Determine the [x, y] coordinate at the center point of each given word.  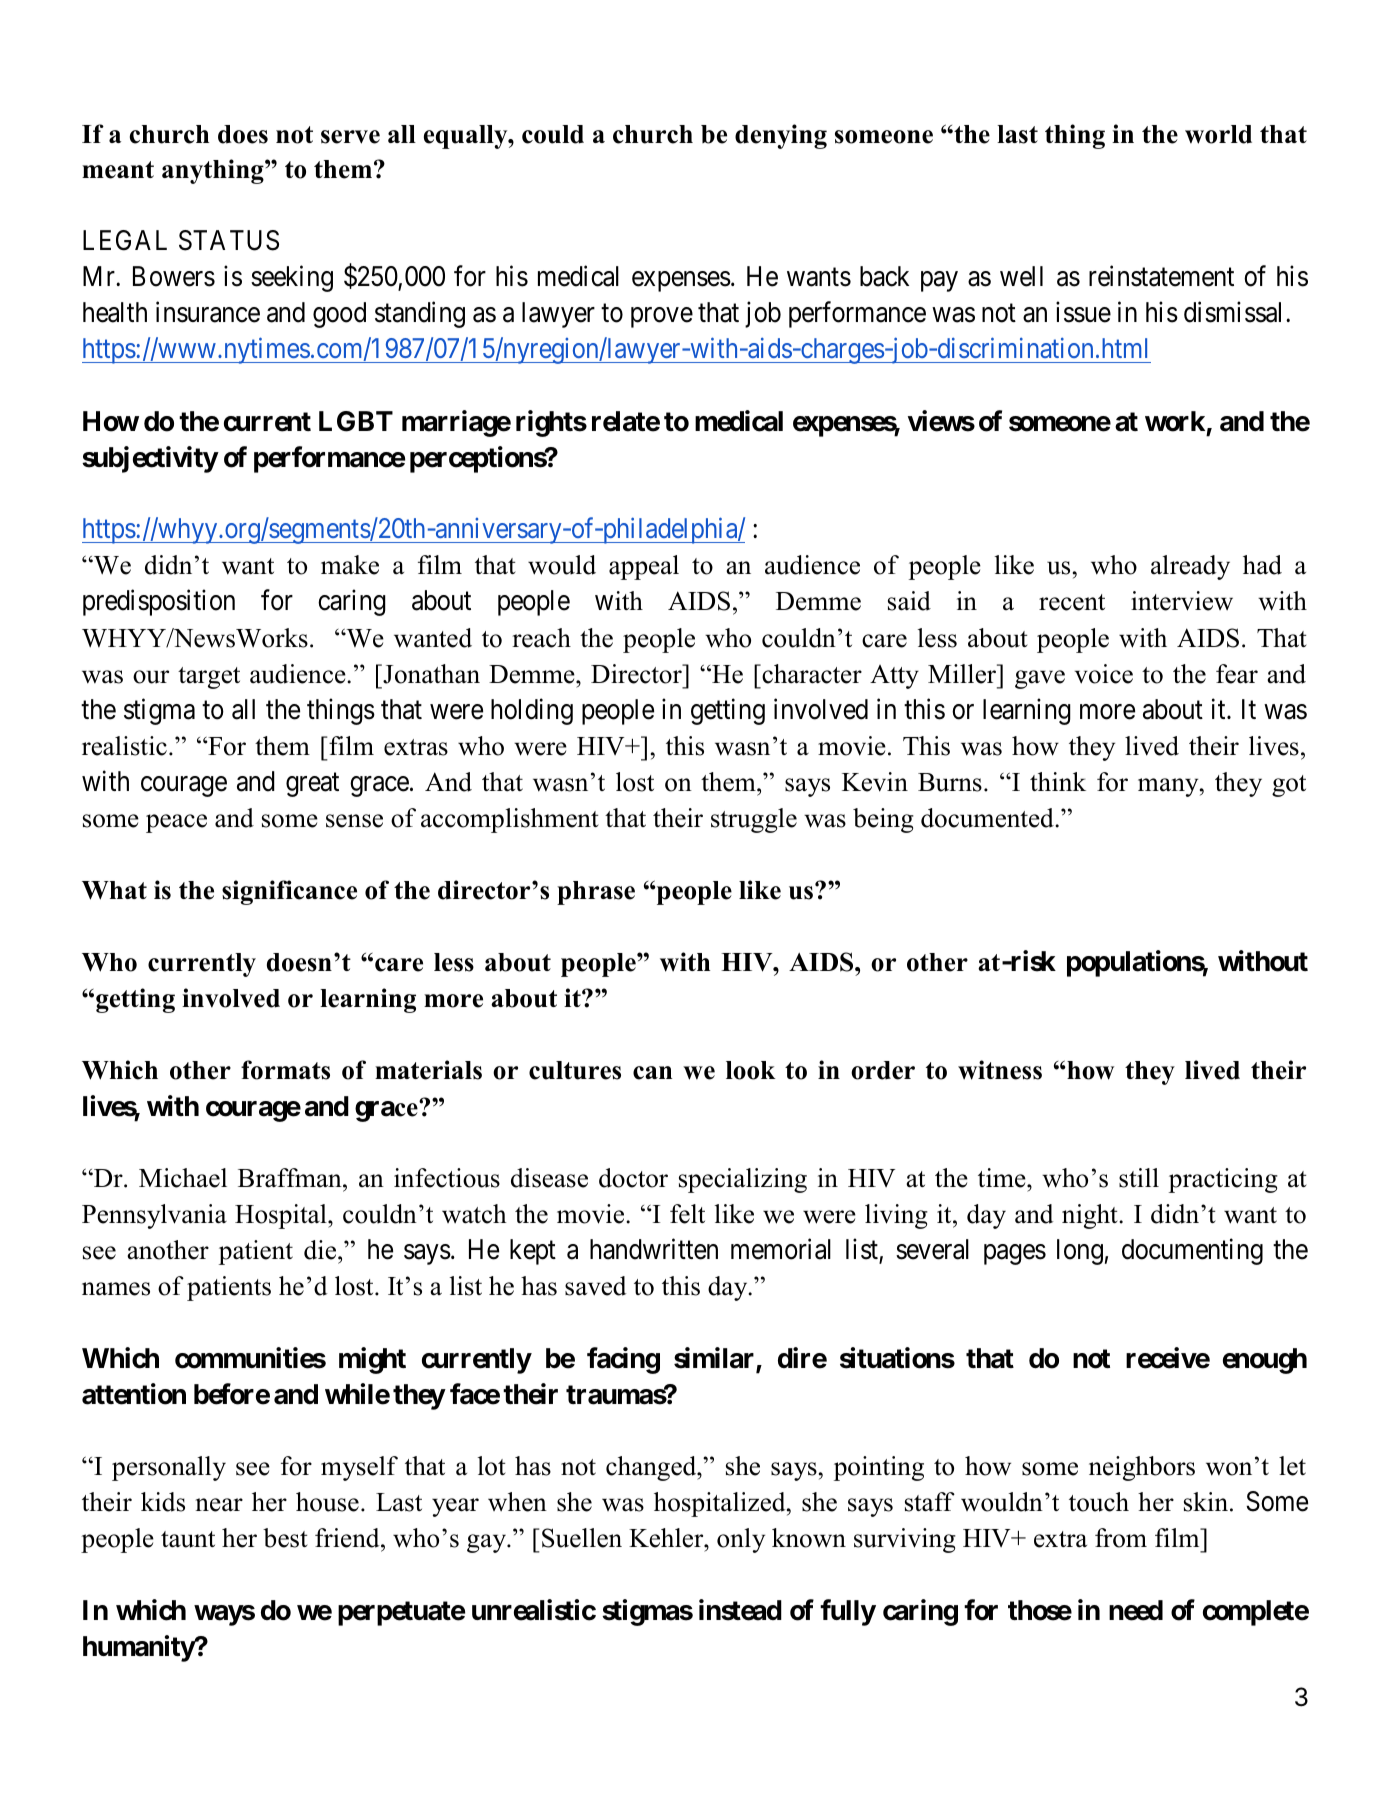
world [1218, 134]
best [285, 1538]
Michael [183, 1178]
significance [289, 892]
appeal [644, 567]
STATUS [229, 240]
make [350, 565]
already [1190, 567]
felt [687, 1214]
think [1058, 781]
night [1091, 1216]
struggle [754, 820]
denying [781, 136]
